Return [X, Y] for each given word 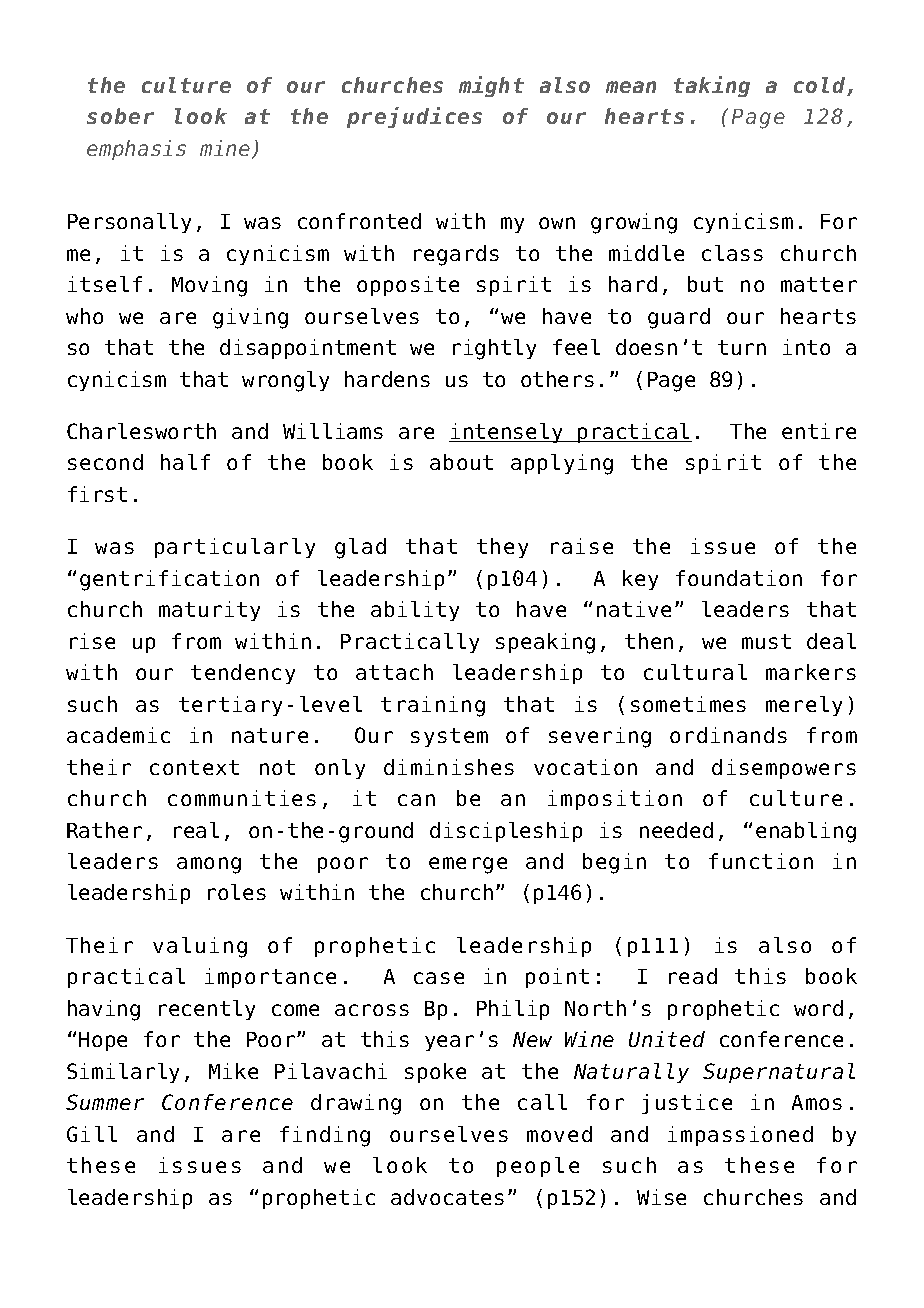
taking [712, 86]
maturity [209, 611]
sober [120, 116]
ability [415, 611]
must [766, 641]
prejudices [414, 117]
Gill [92, 1134]
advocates [447, 1197]
